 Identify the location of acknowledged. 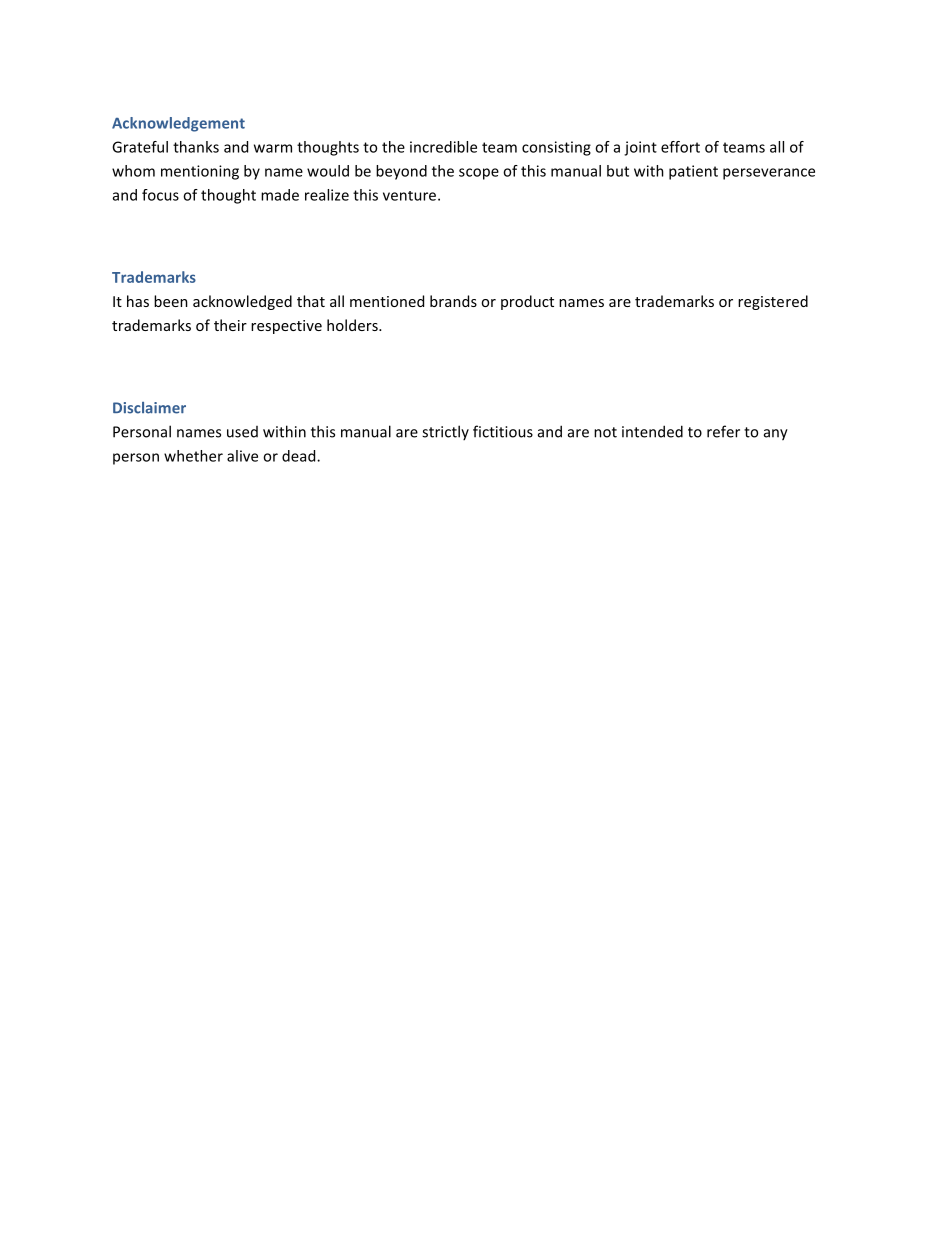
(242, 302).
